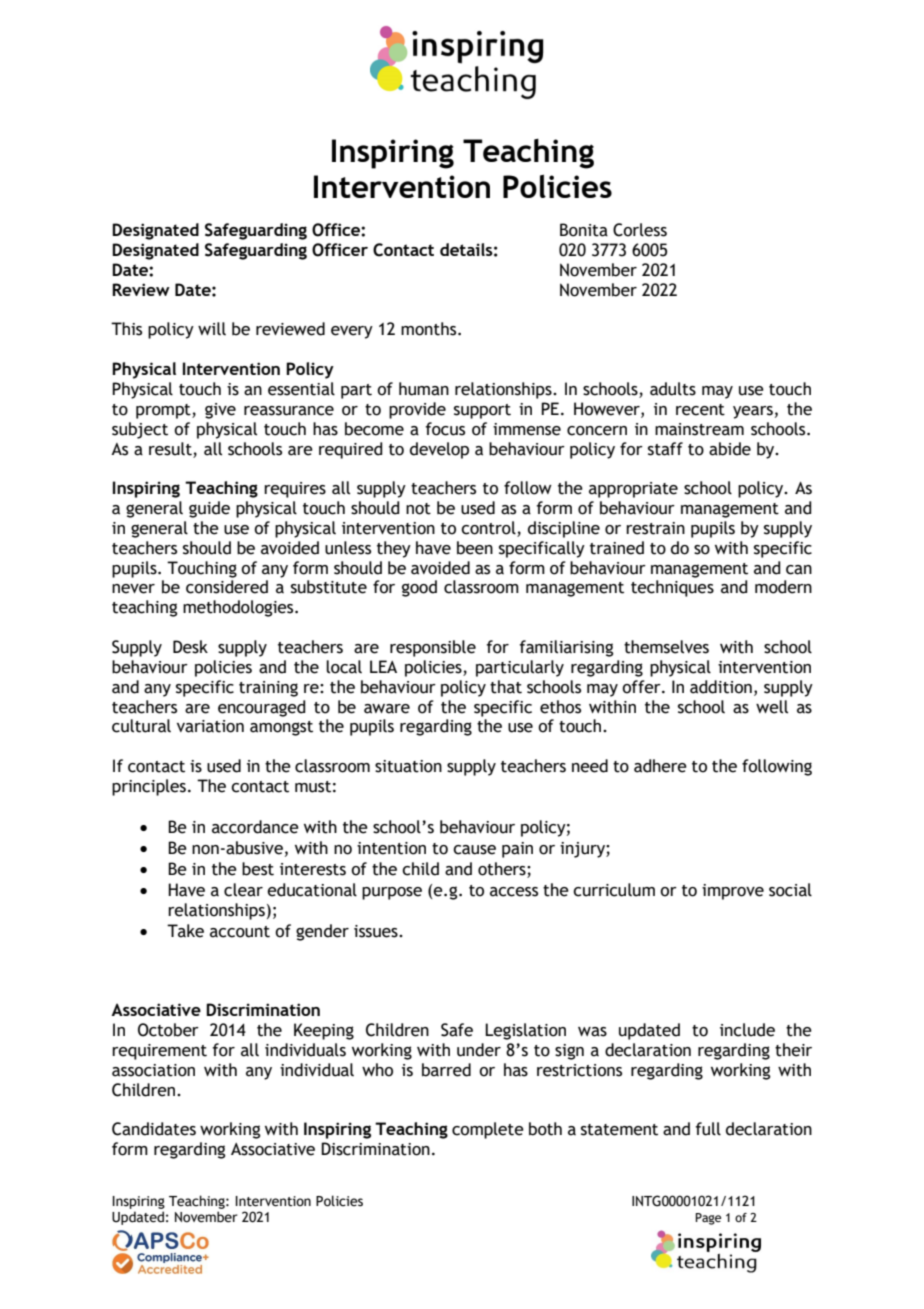  Describe the element at coordinates (721, 687) in the image. I see `addition` at that location.
